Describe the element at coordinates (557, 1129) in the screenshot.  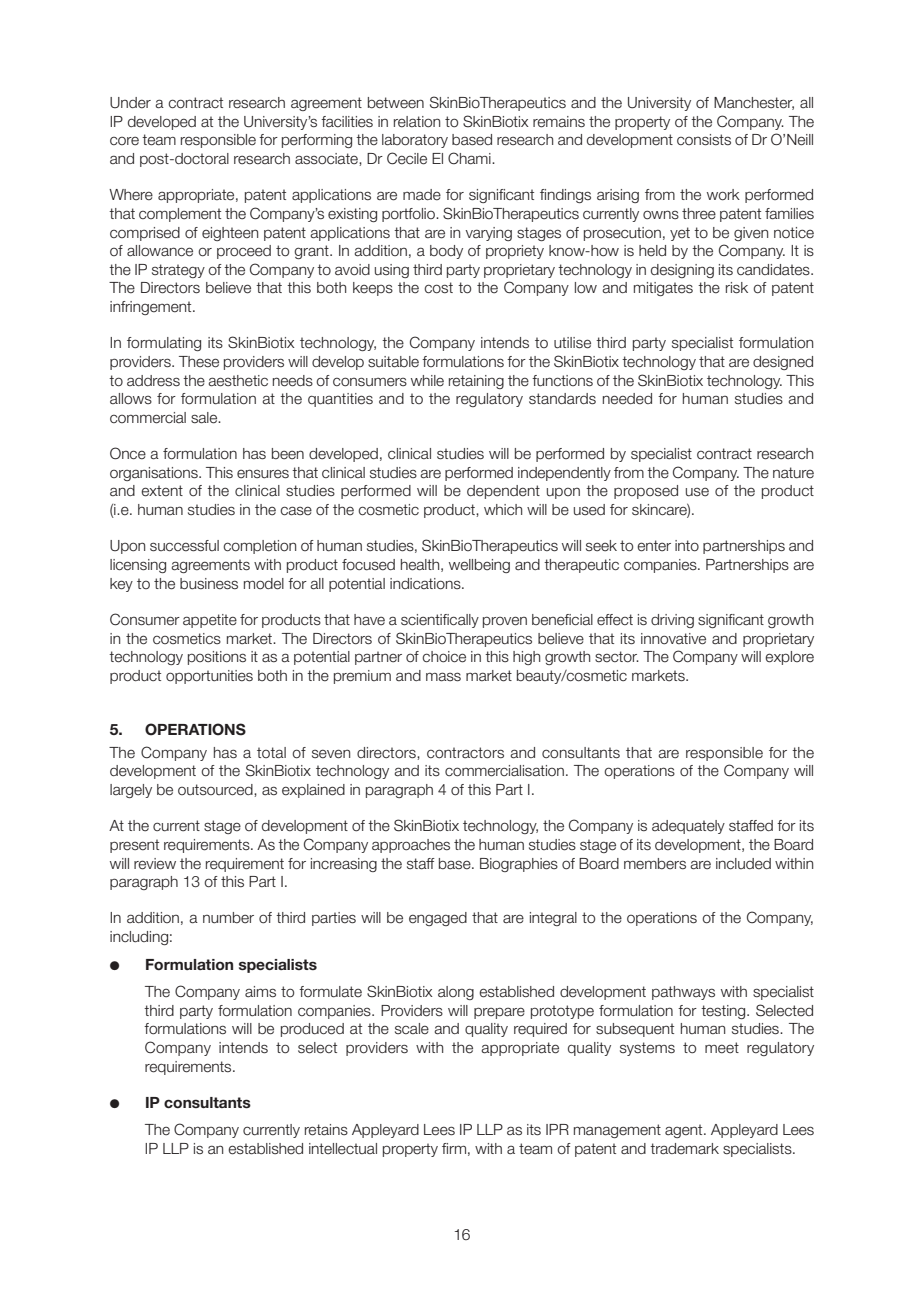
I see `IPR` at that location.
